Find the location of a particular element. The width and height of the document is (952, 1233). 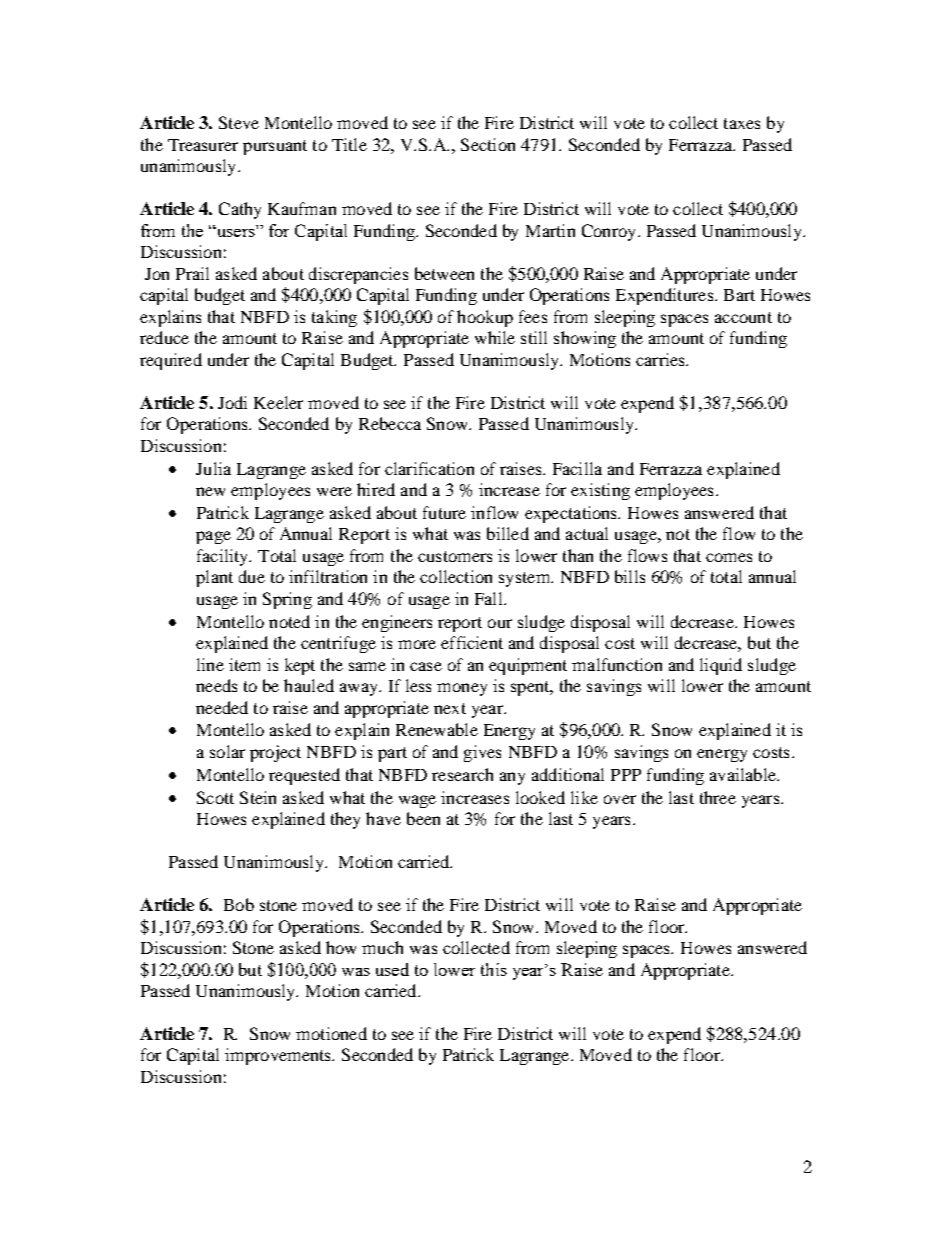

taxes is located at coordinates (742, 123).
